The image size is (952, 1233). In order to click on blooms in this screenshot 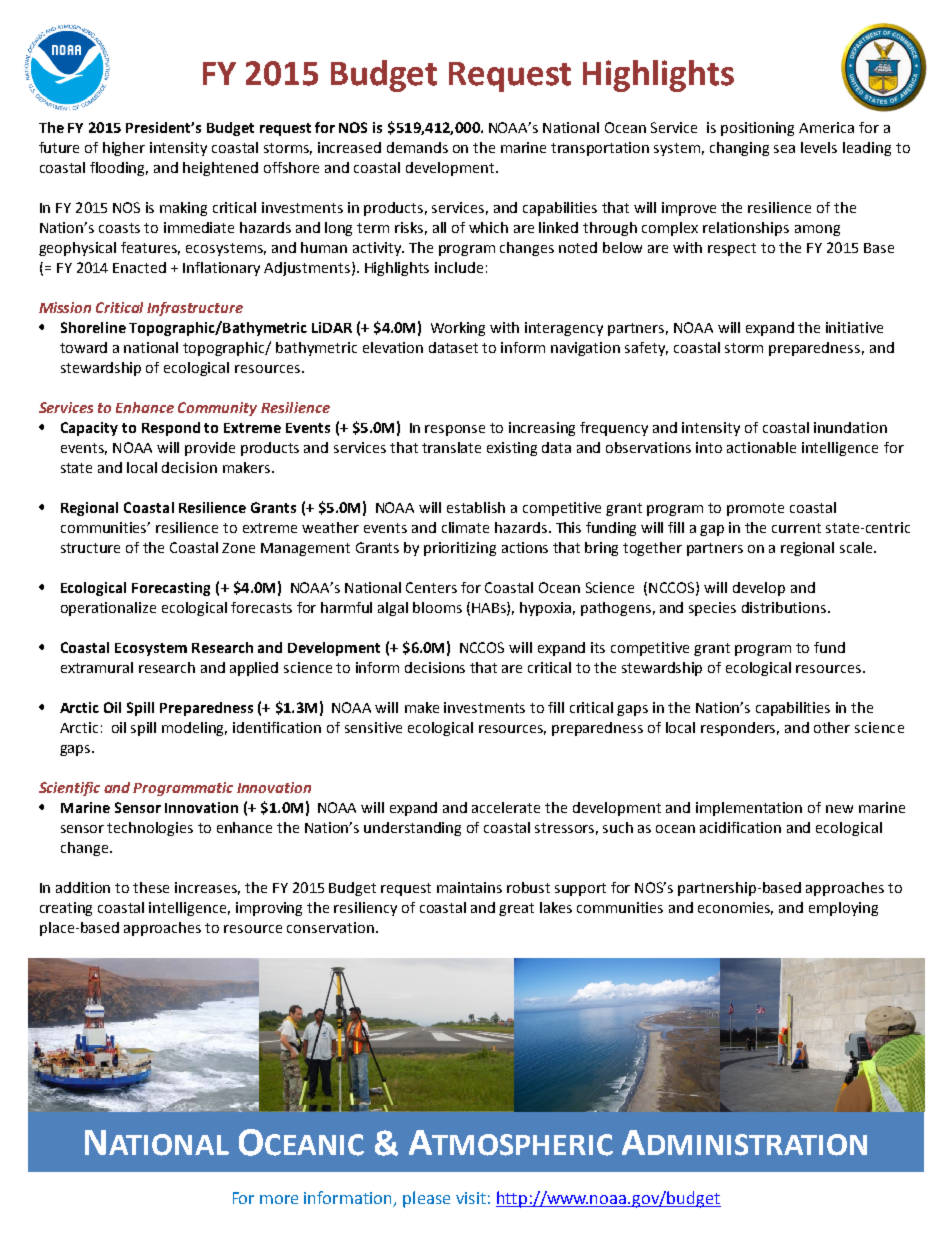, I will do `click(437, 607)`.
